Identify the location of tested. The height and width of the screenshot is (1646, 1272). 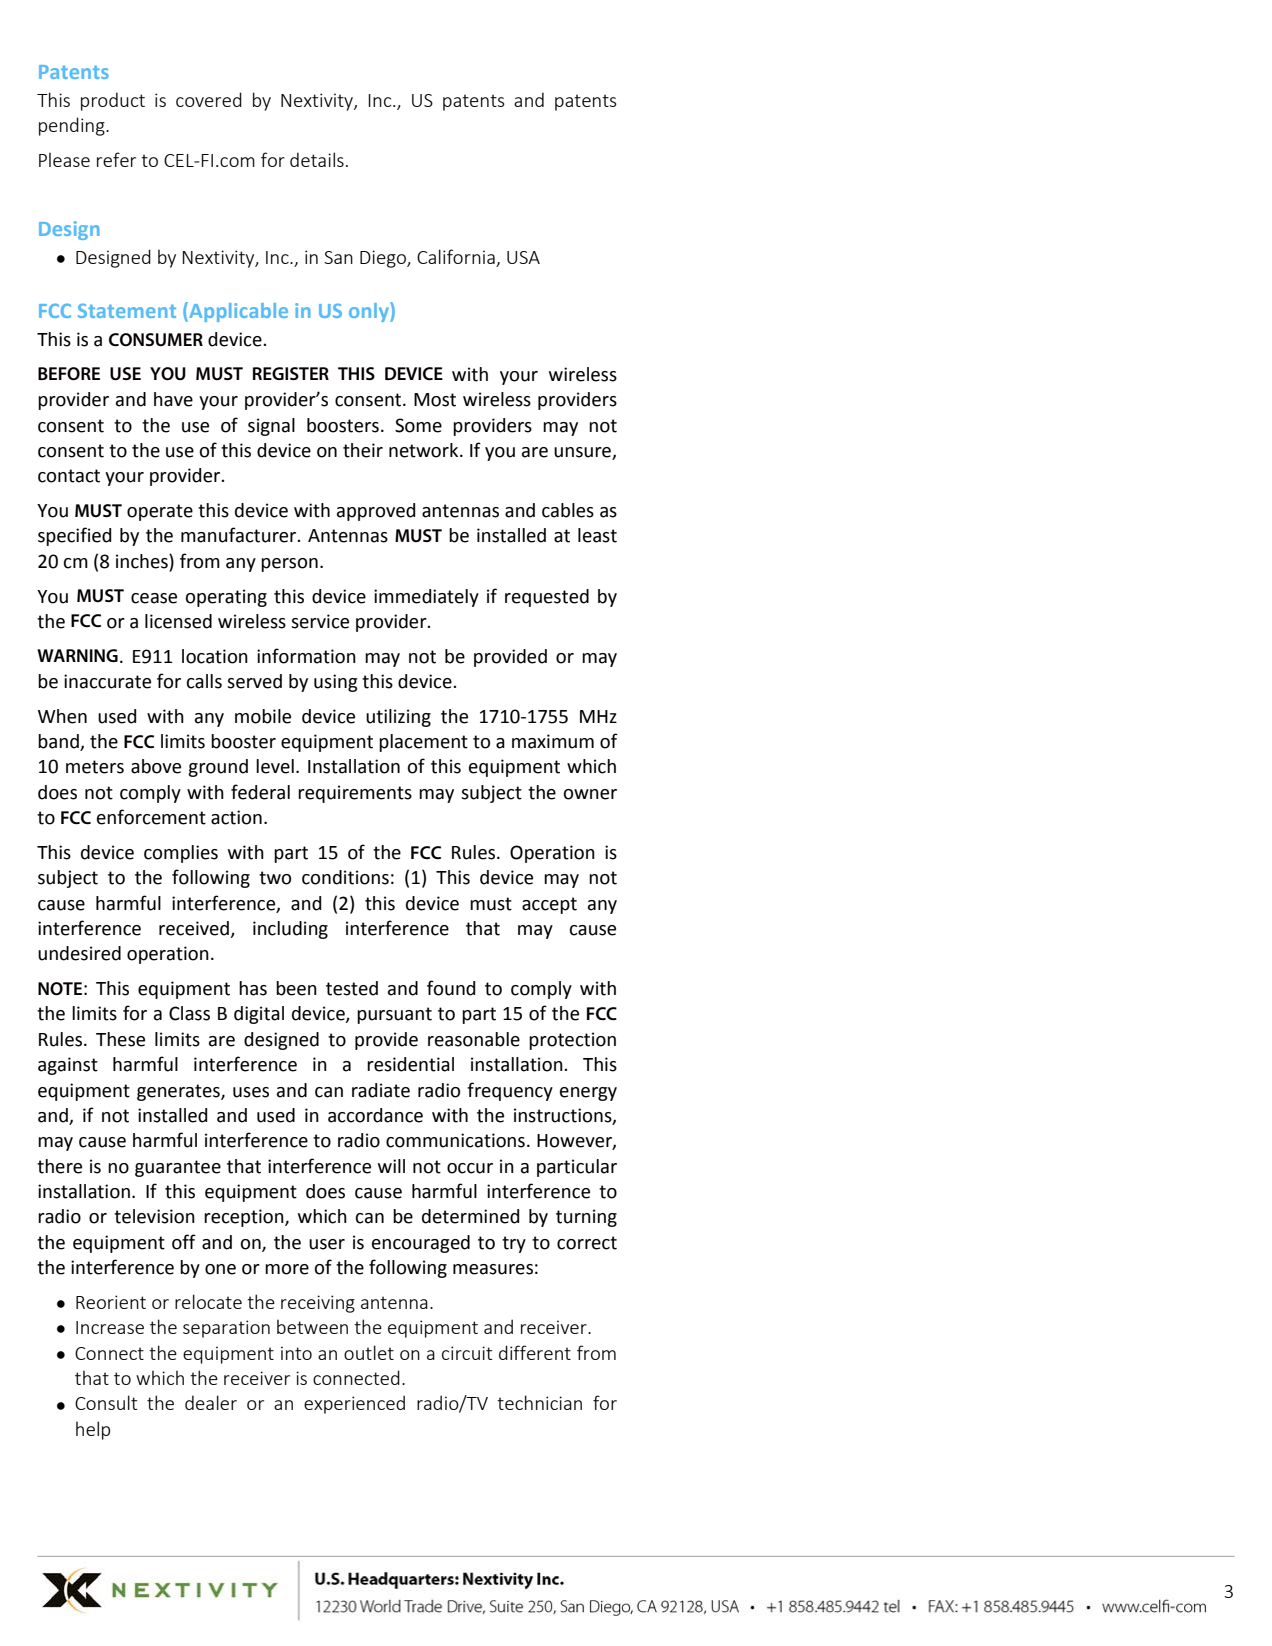
(352, 988).
